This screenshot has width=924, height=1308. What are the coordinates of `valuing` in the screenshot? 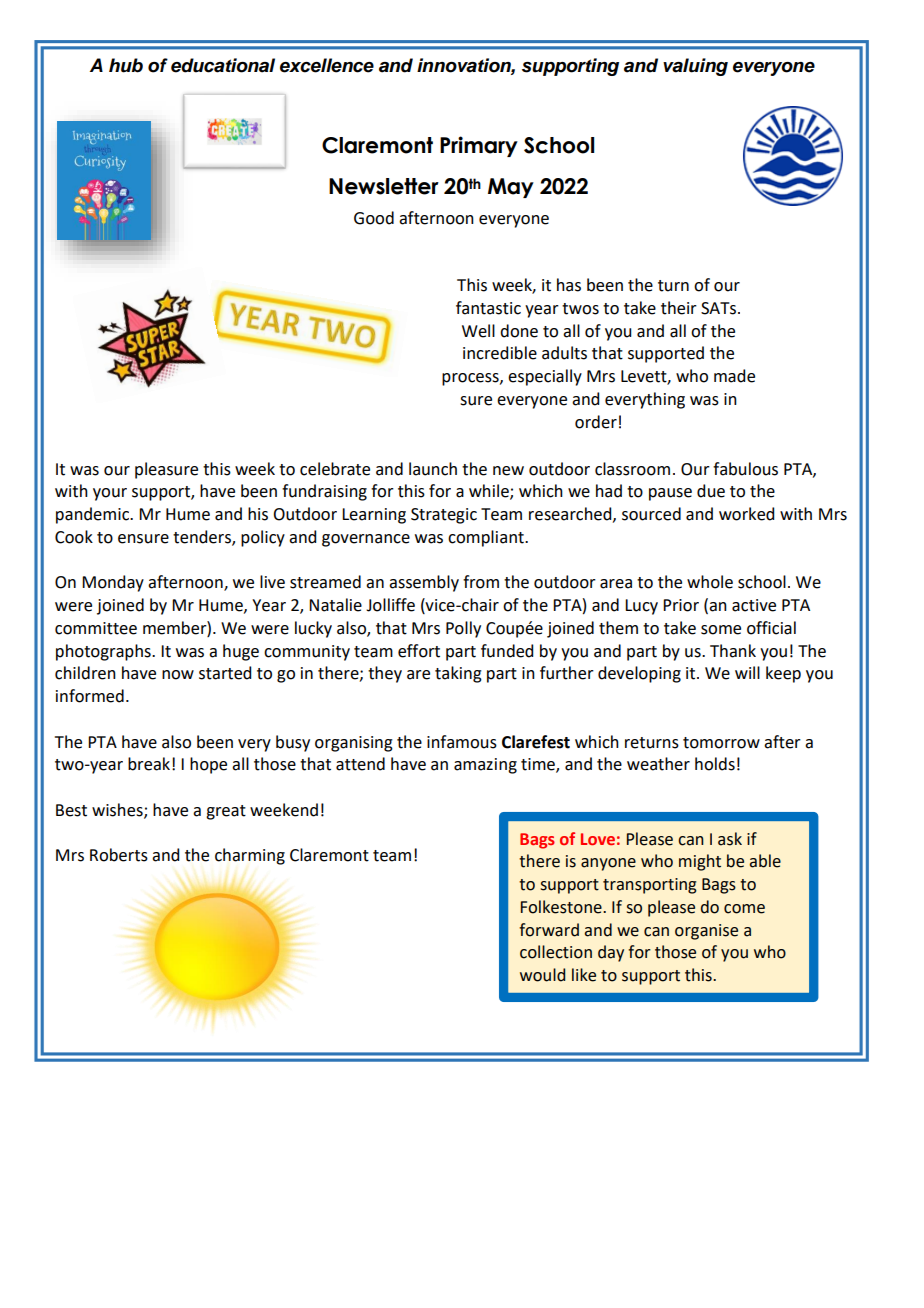 It's located at (695, 67).
